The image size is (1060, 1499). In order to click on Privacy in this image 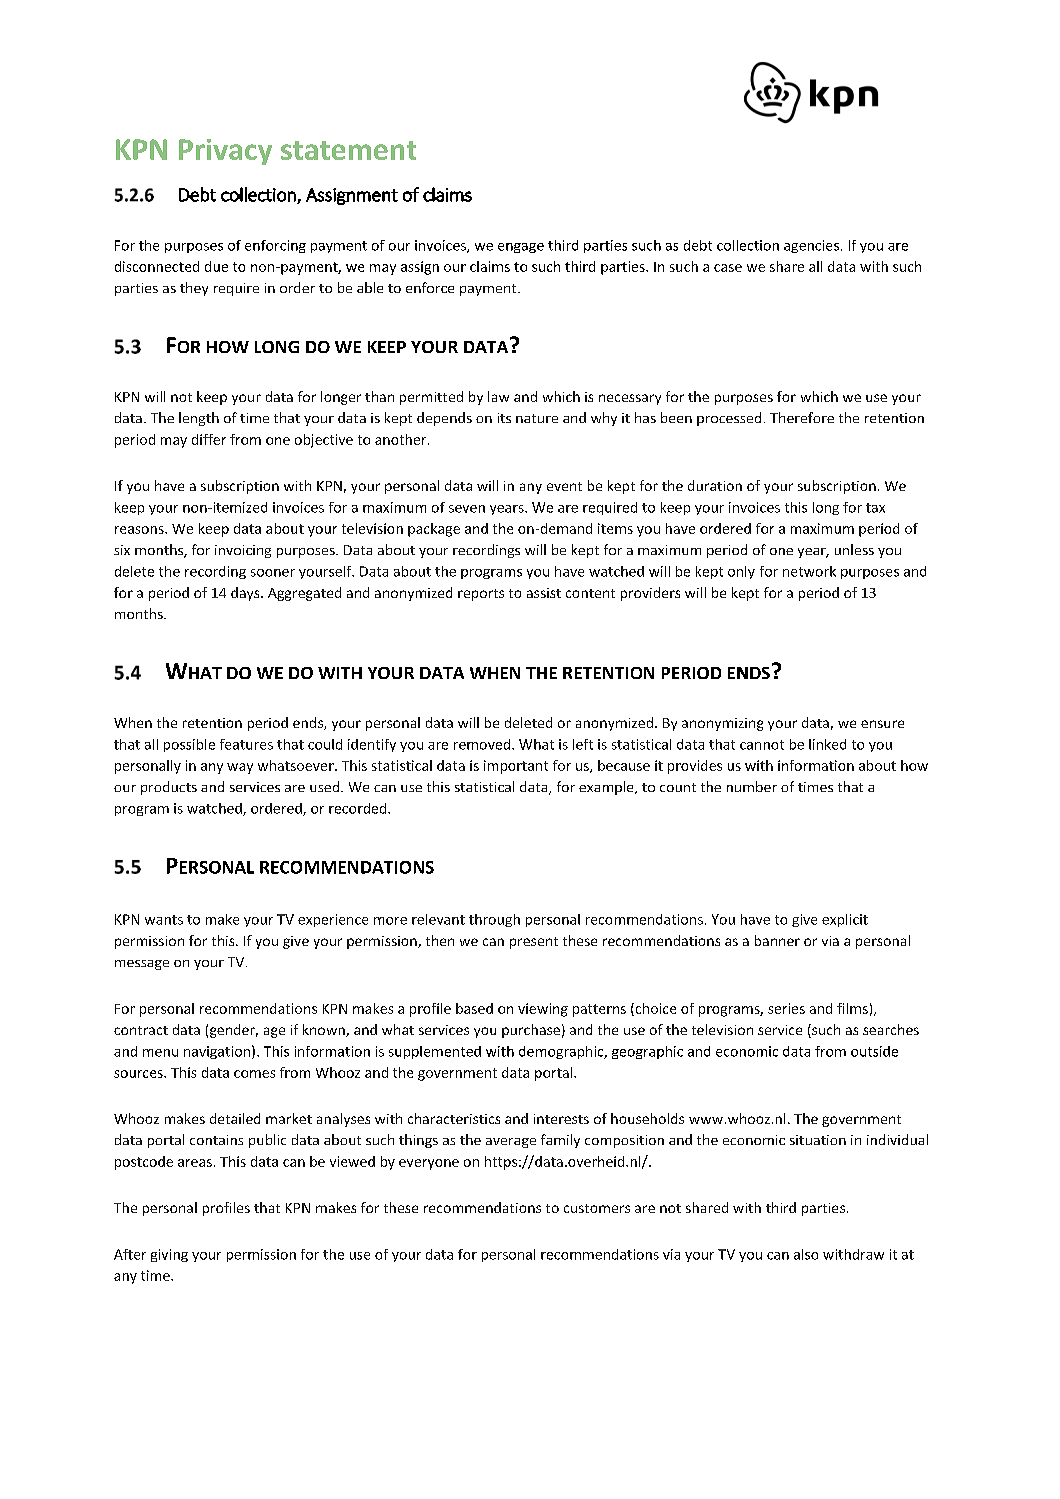, I will do `click(225, 152)`.
